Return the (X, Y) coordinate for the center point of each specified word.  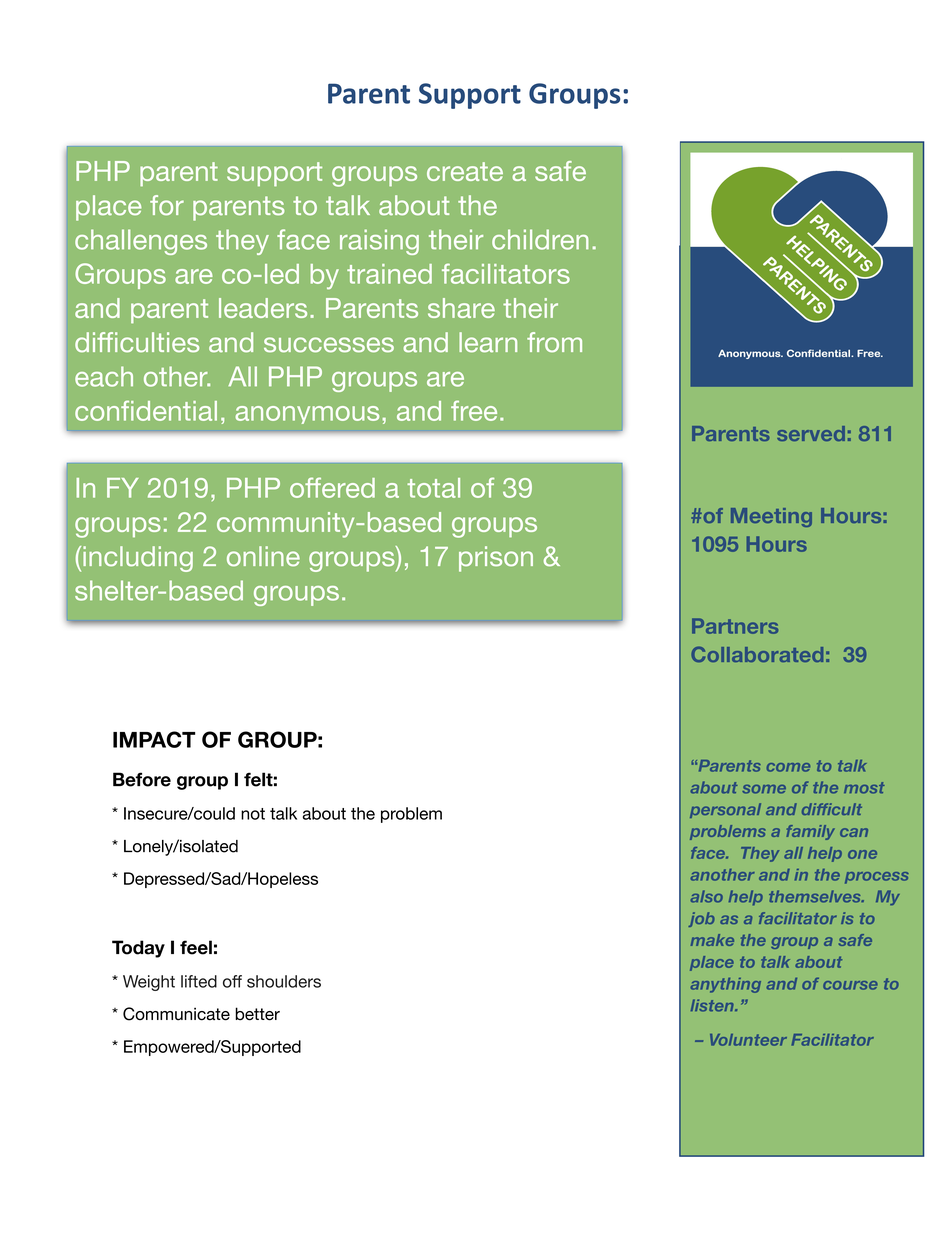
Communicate (176, 1014)
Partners (735, 626)
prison (496, 559)
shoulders (284, 981)
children (540, 239)
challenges (141, 242)
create (465, 171)
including (138, 559)
